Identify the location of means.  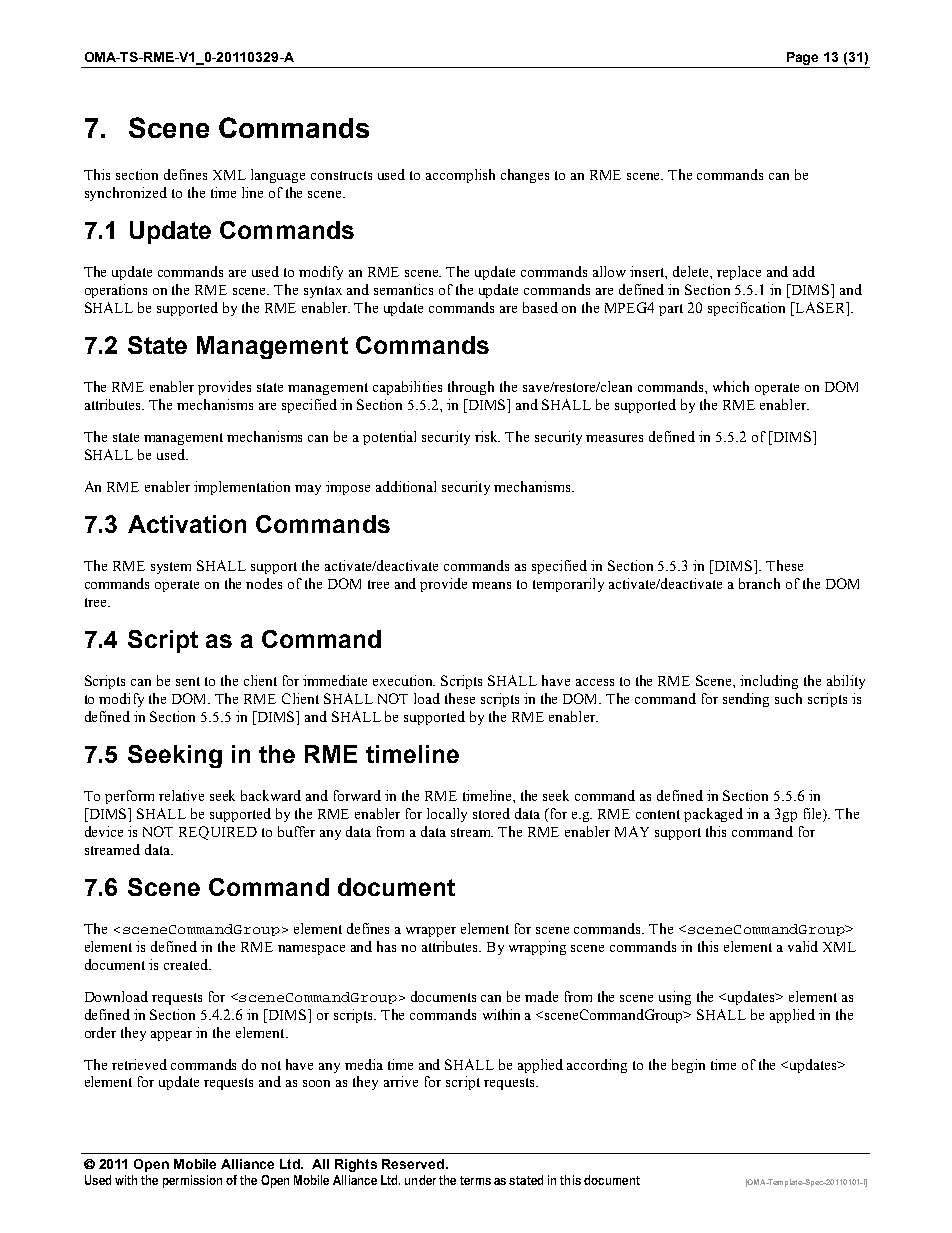
(491, 585).
